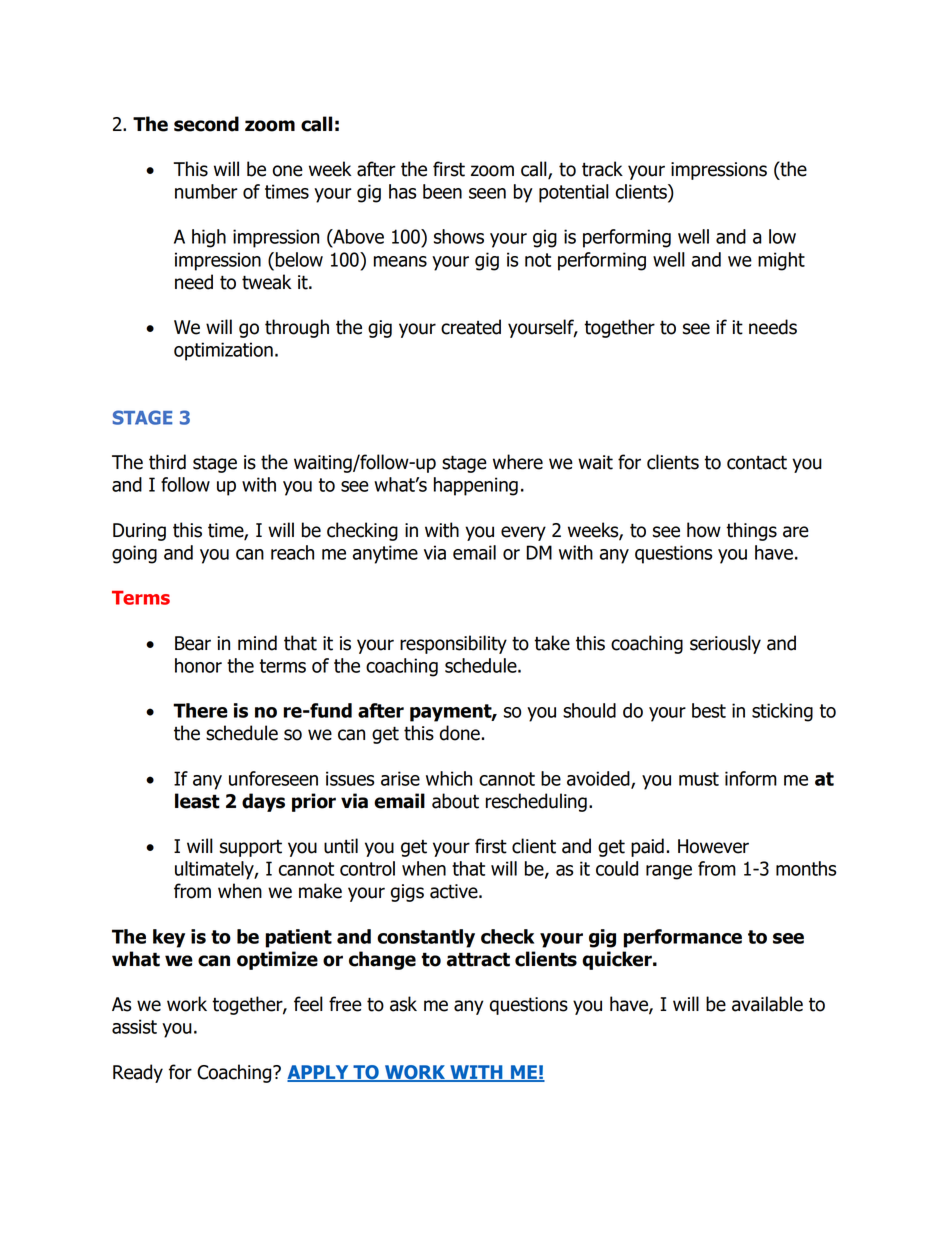 The width and height of the screenshot is (952, 1233). I want to click on been, so click(442, 191).
